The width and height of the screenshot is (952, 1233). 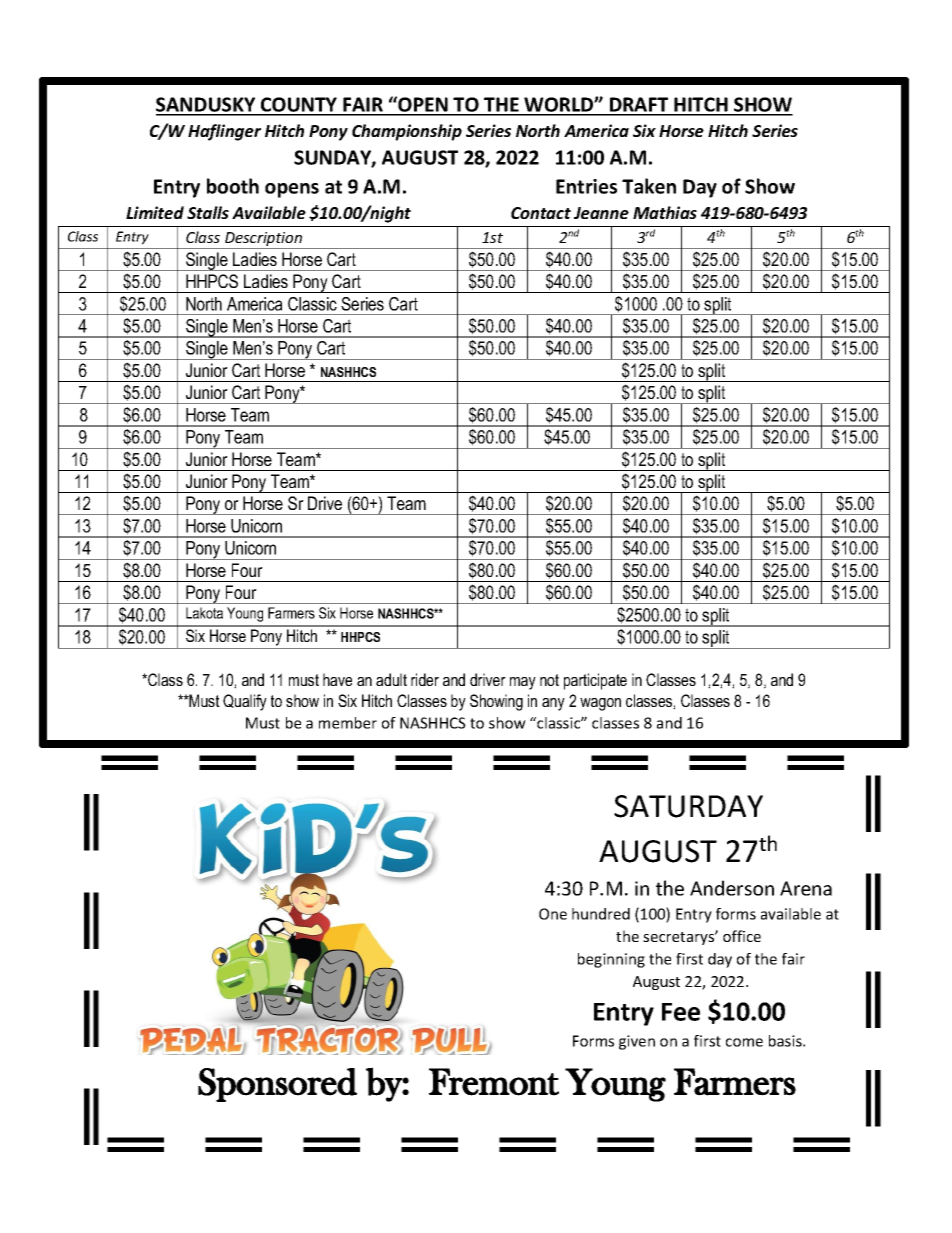 I want to click on Qualify, so click(x=245, y=702).
